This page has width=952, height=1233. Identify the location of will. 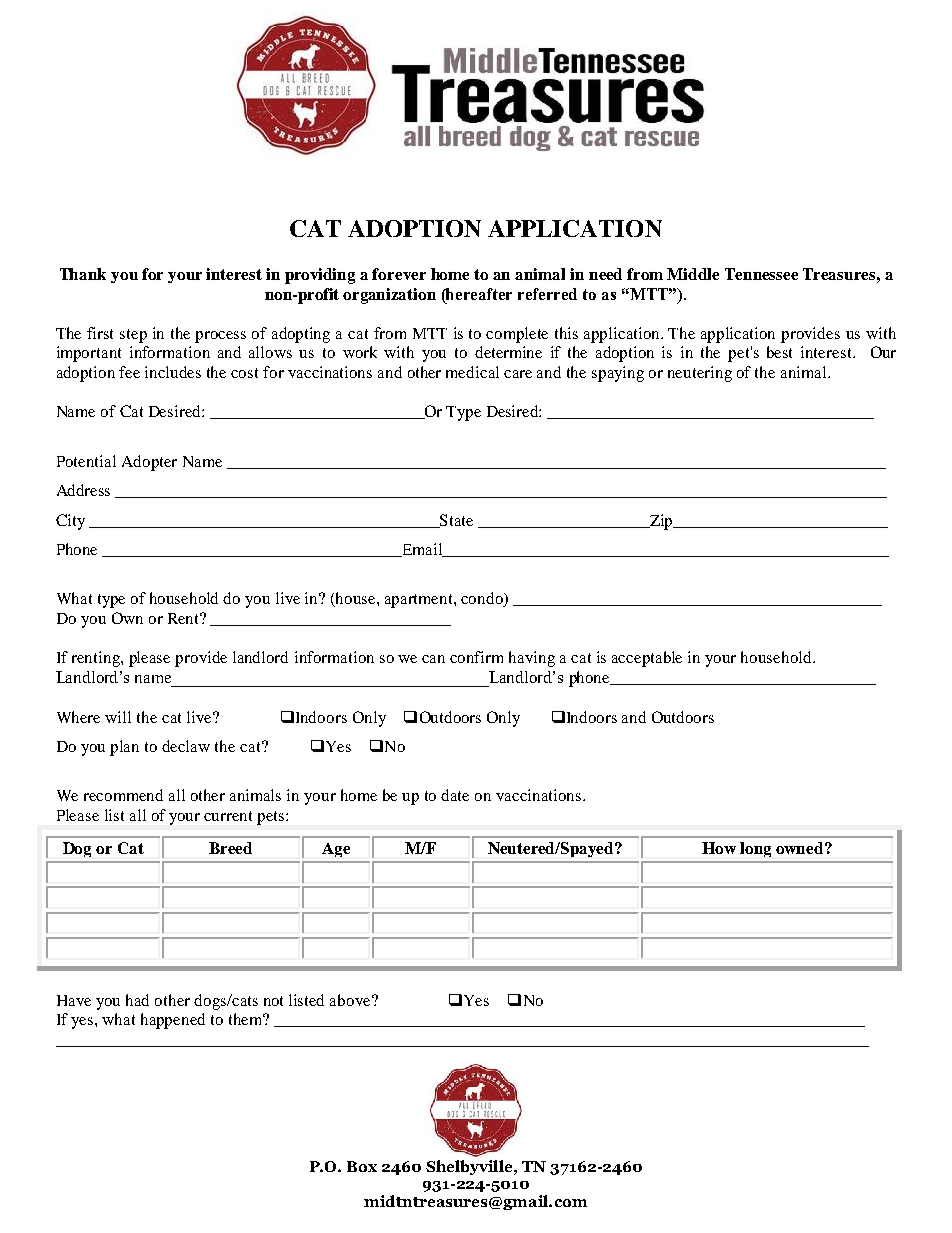
(118, 717).
